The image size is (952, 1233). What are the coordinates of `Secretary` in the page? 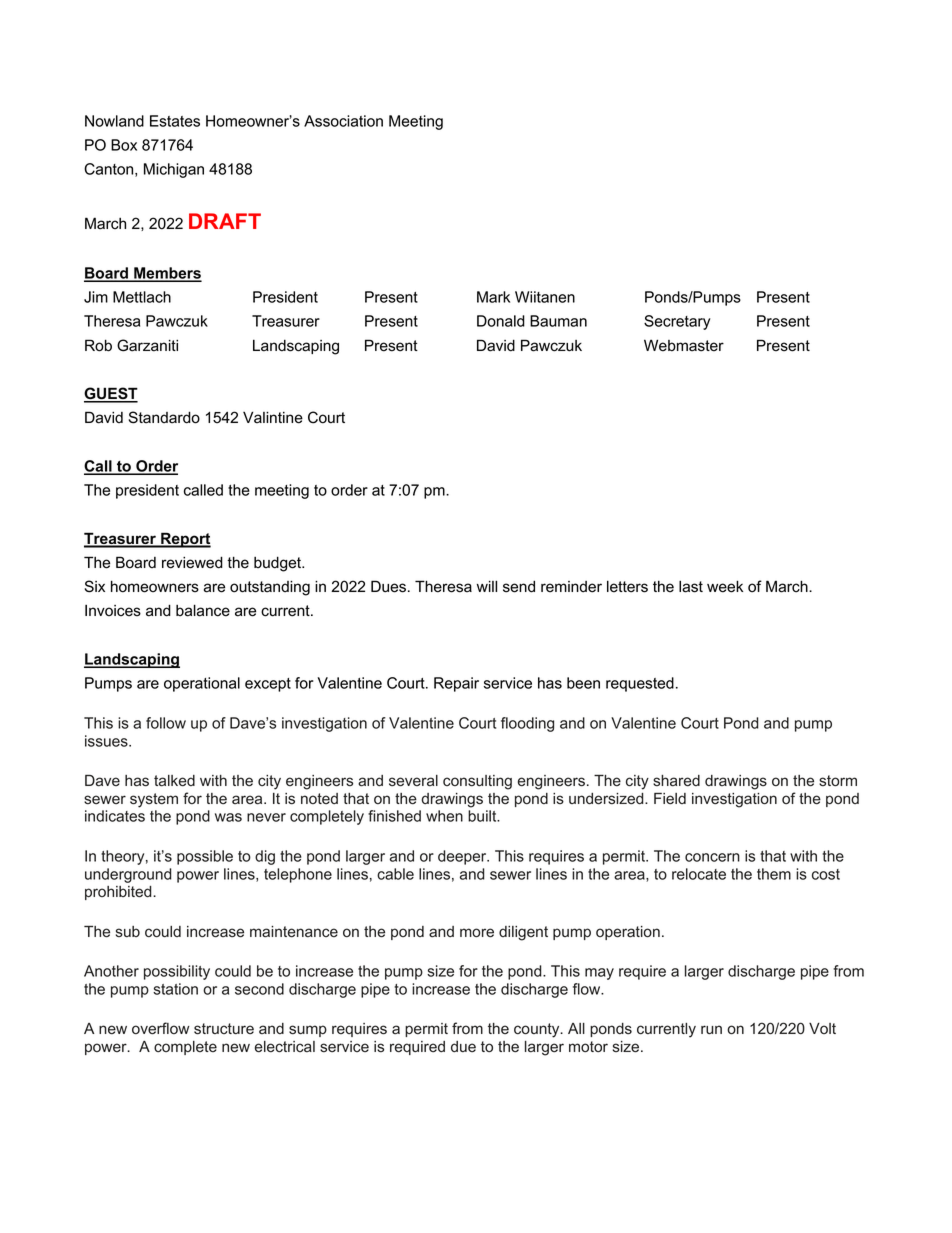 It's located at (677, 322).
